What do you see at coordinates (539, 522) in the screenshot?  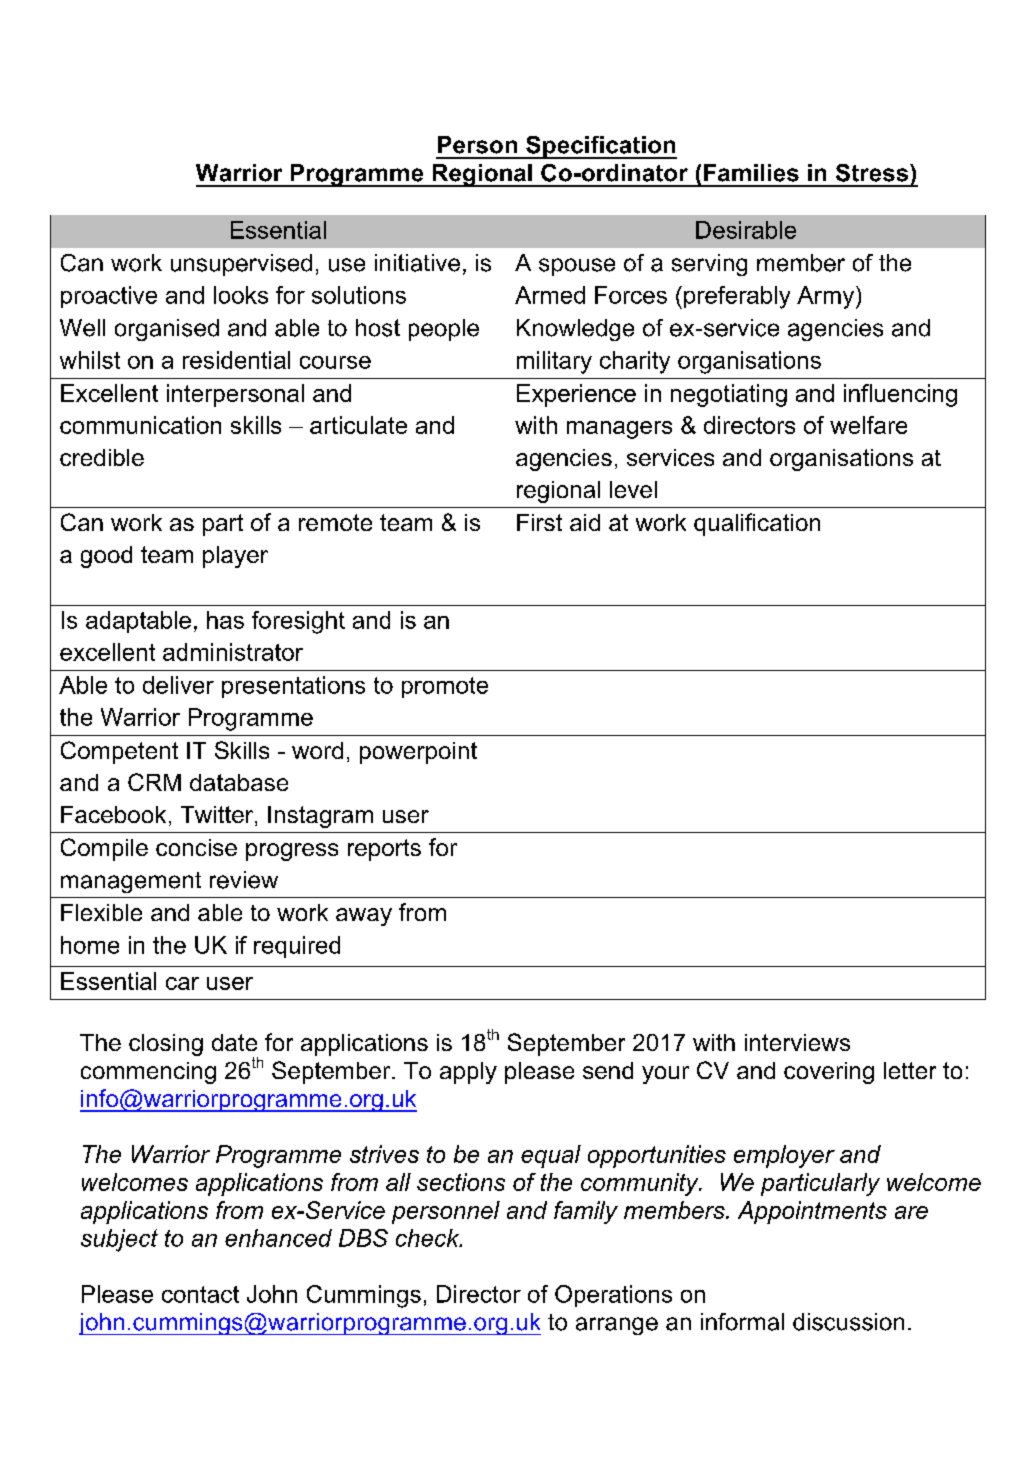 I see `First` at bounding box center [539, 522].
